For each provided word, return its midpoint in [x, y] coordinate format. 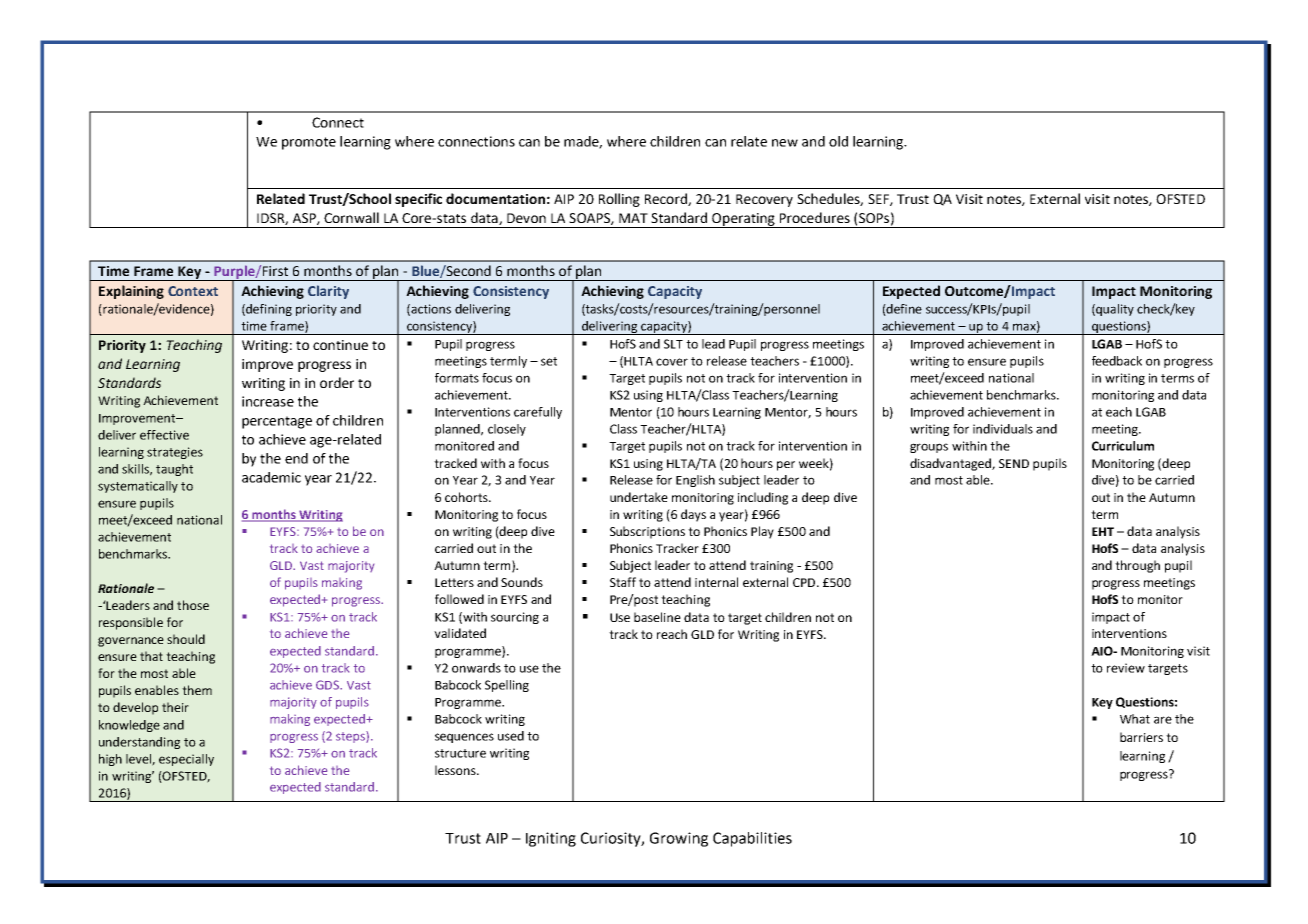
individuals [1003, 429]
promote [309, 143]
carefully [538, 413]
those [193, 605]
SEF [879, 200]
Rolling [619, 200]
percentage [277, 422]
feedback [1117, 361]
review [1126, 668]
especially [186, 760]
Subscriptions [647, 532]
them [197, 690]
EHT [1103, 531]
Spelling [507, 686]
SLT [673, 344]
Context [193, 291]
